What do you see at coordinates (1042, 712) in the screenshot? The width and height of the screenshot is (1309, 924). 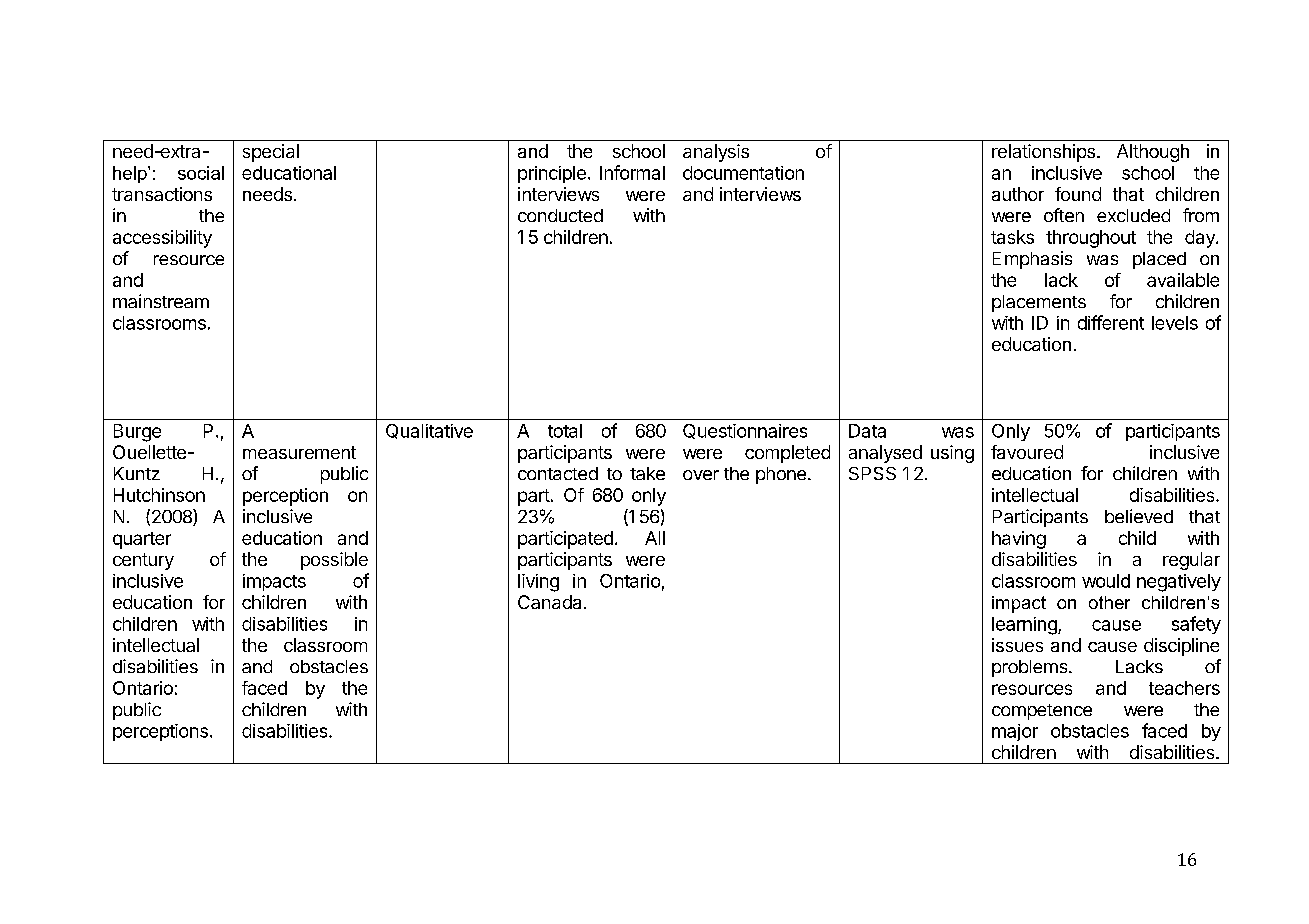 I see `competence` at bounding box center [1042, 712].
